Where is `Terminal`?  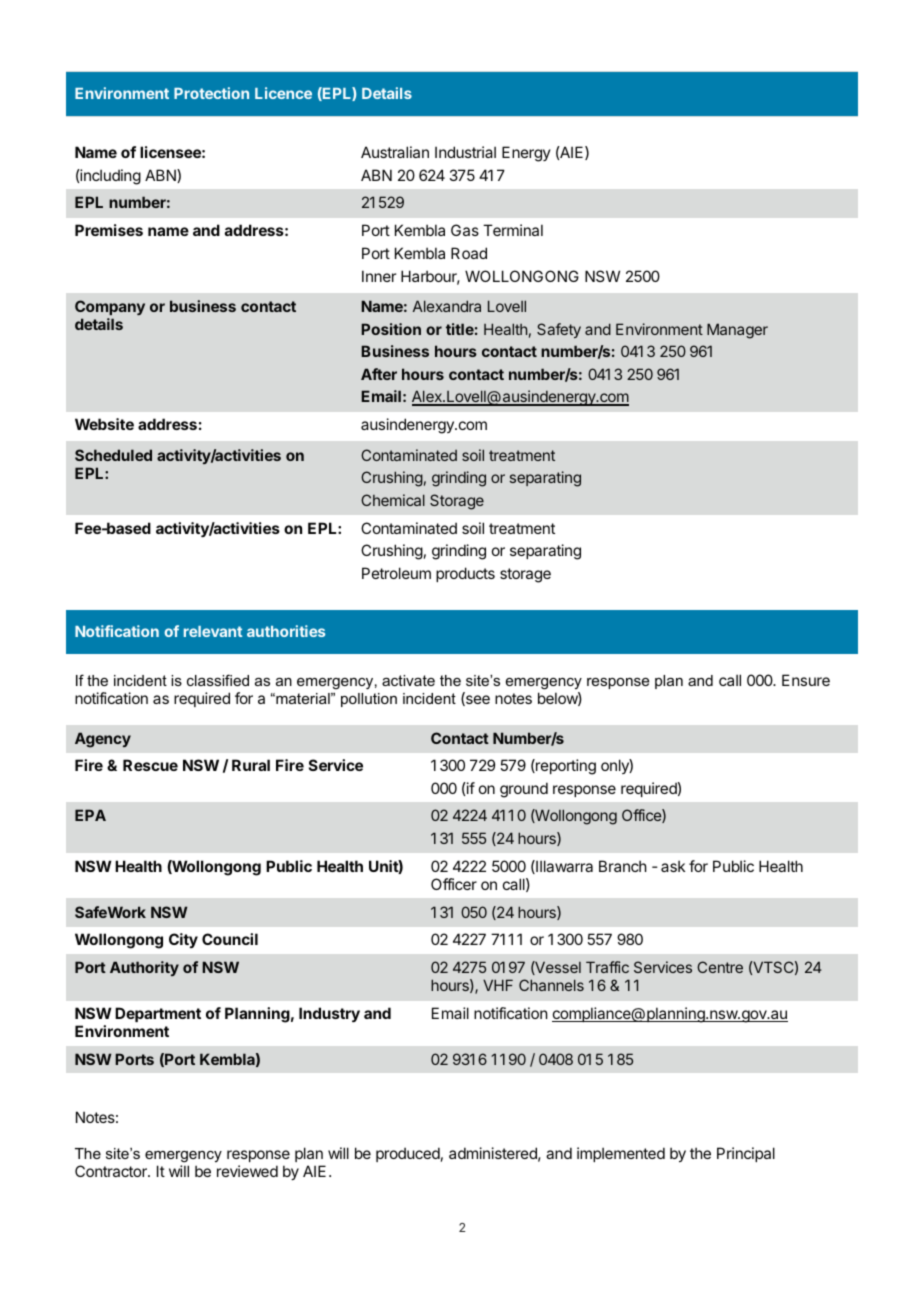
Terminal is located at coordinates (513, 230).
